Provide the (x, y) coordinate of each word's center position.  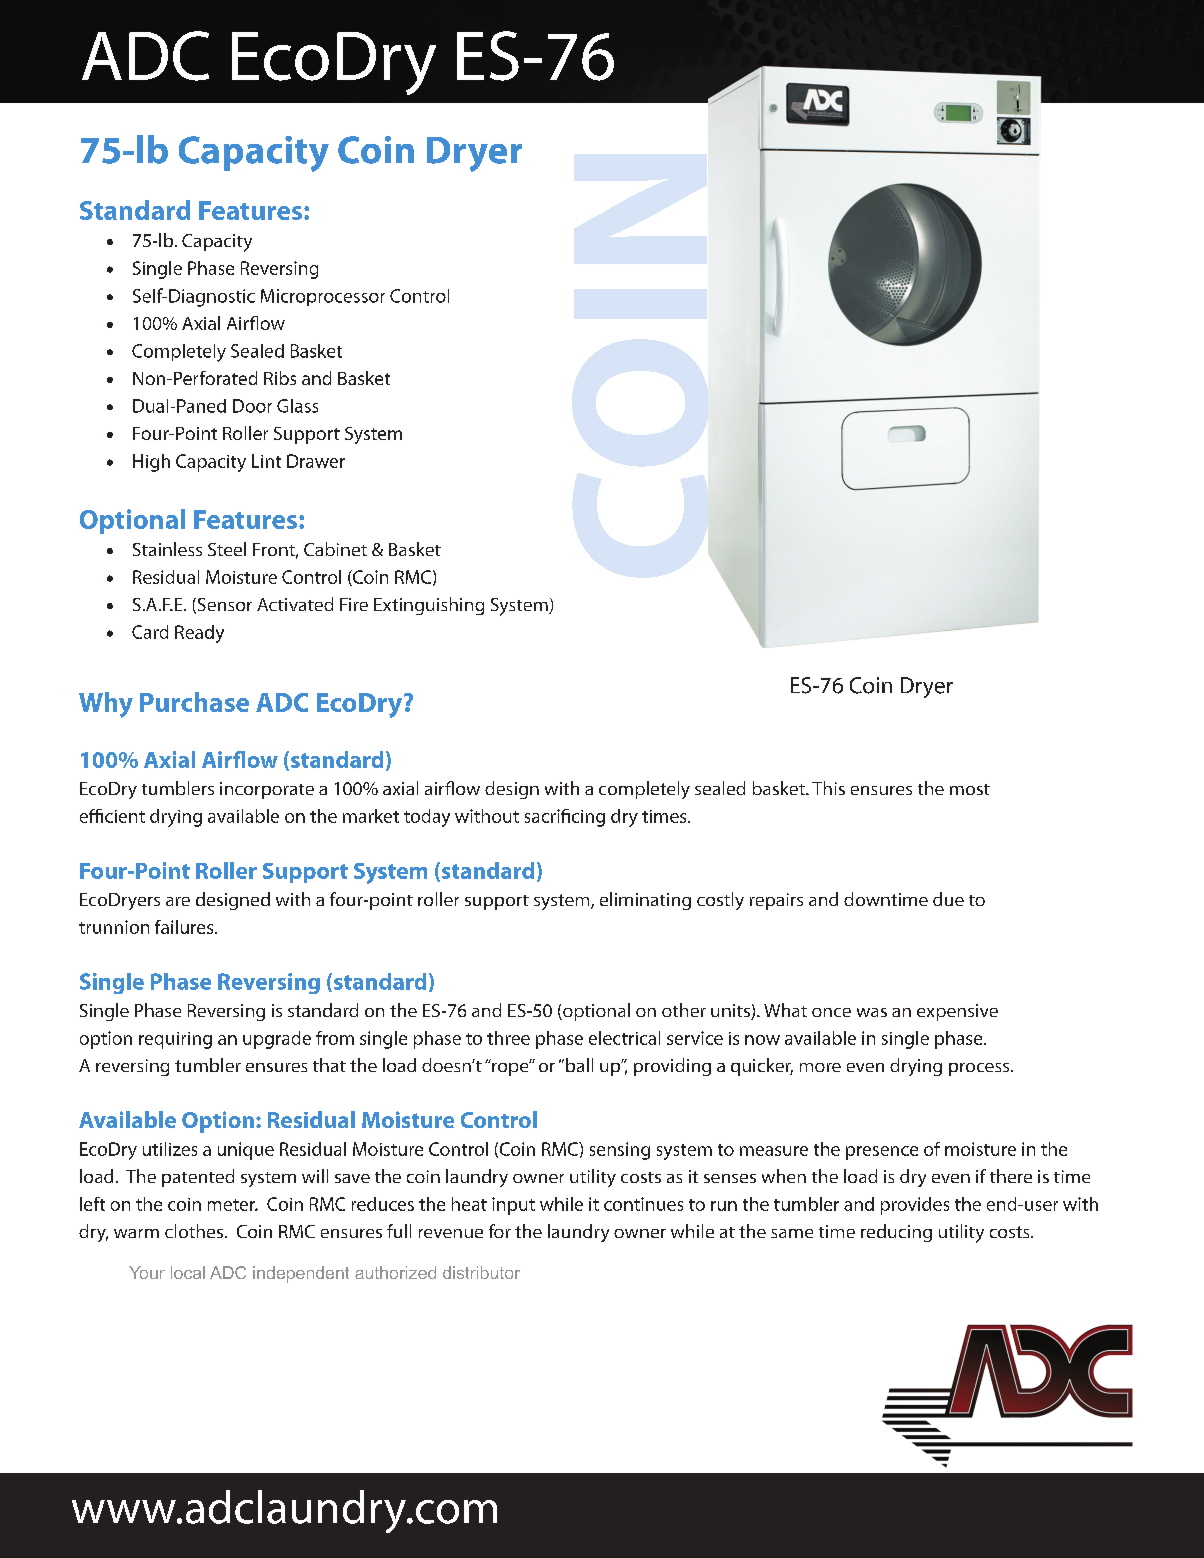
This (828, 788)
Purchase (194, 702)
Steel (227, 549)
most (970, 789)
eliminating (645, 901)
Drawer (316, 461)
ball (579, 1065)
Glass (297, 406)
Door (252, 406)
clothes (194, 1231)
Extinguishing (429, 606)
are (178, 901)
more (820, 1067)
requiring (175, 1040)
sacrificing (565, 818)
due (948, 899)
